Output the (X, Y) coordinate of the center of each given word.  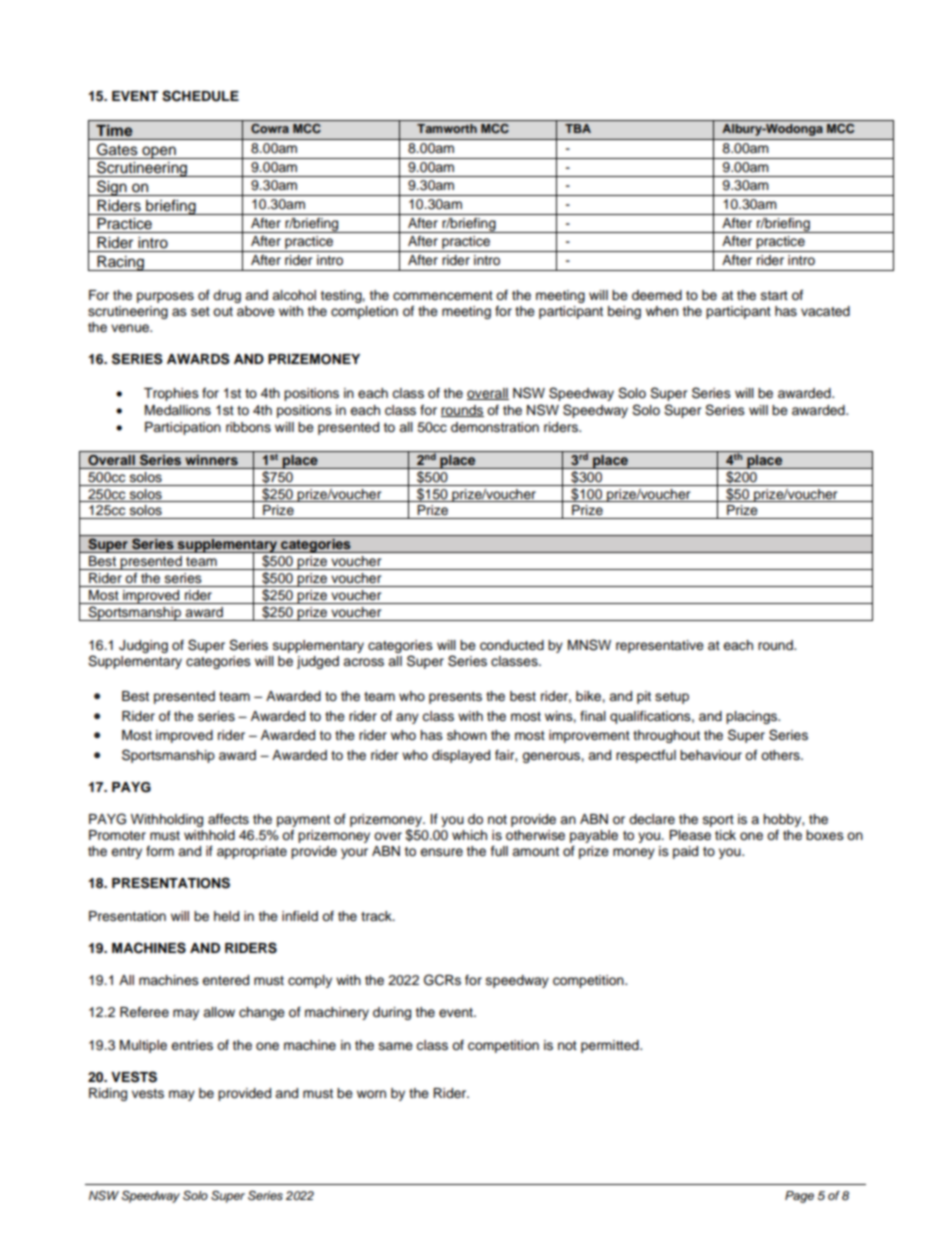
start (774, 295)
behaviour (711, 755)
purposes (165, 297)
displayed (461, 756)
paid (685, 852)
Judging (143, 646)
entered (225, 980)
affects (228, 819)
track (377, 916)
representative (660, 646)
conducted (512, 645)
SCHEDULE (200, 96)
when (662, 311)
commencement (443, 296)
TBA (578, 128)
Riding (108, 1094)
